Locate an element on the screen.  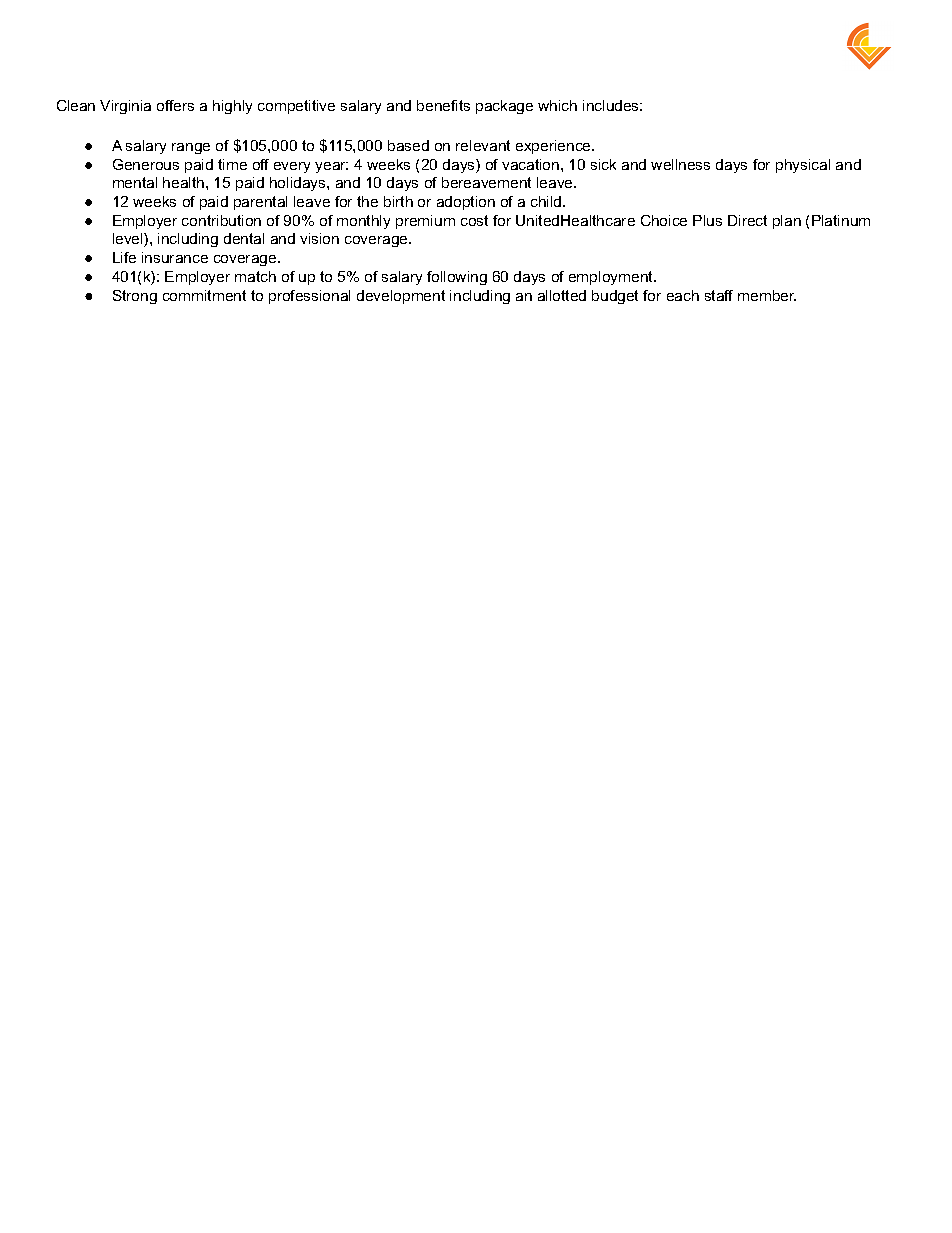
level is located at coordinates (129, 240).
